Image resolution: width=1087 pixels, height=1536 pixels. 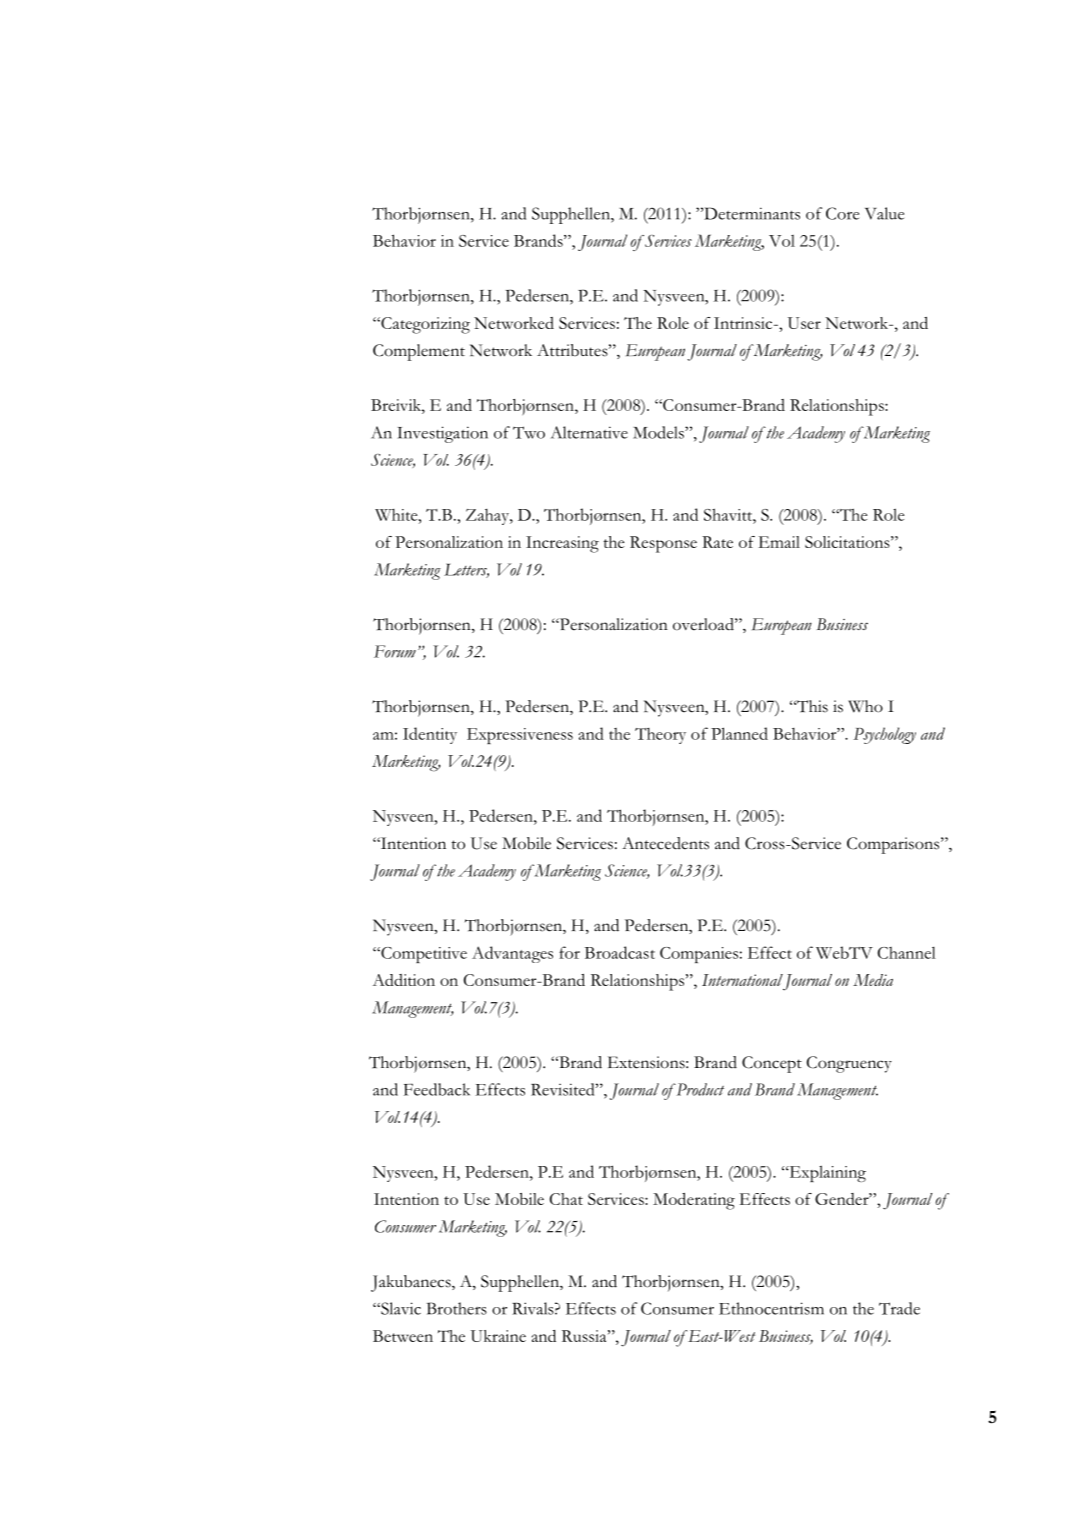 I want to click on Categorizing, so click(x=424, y=325).
